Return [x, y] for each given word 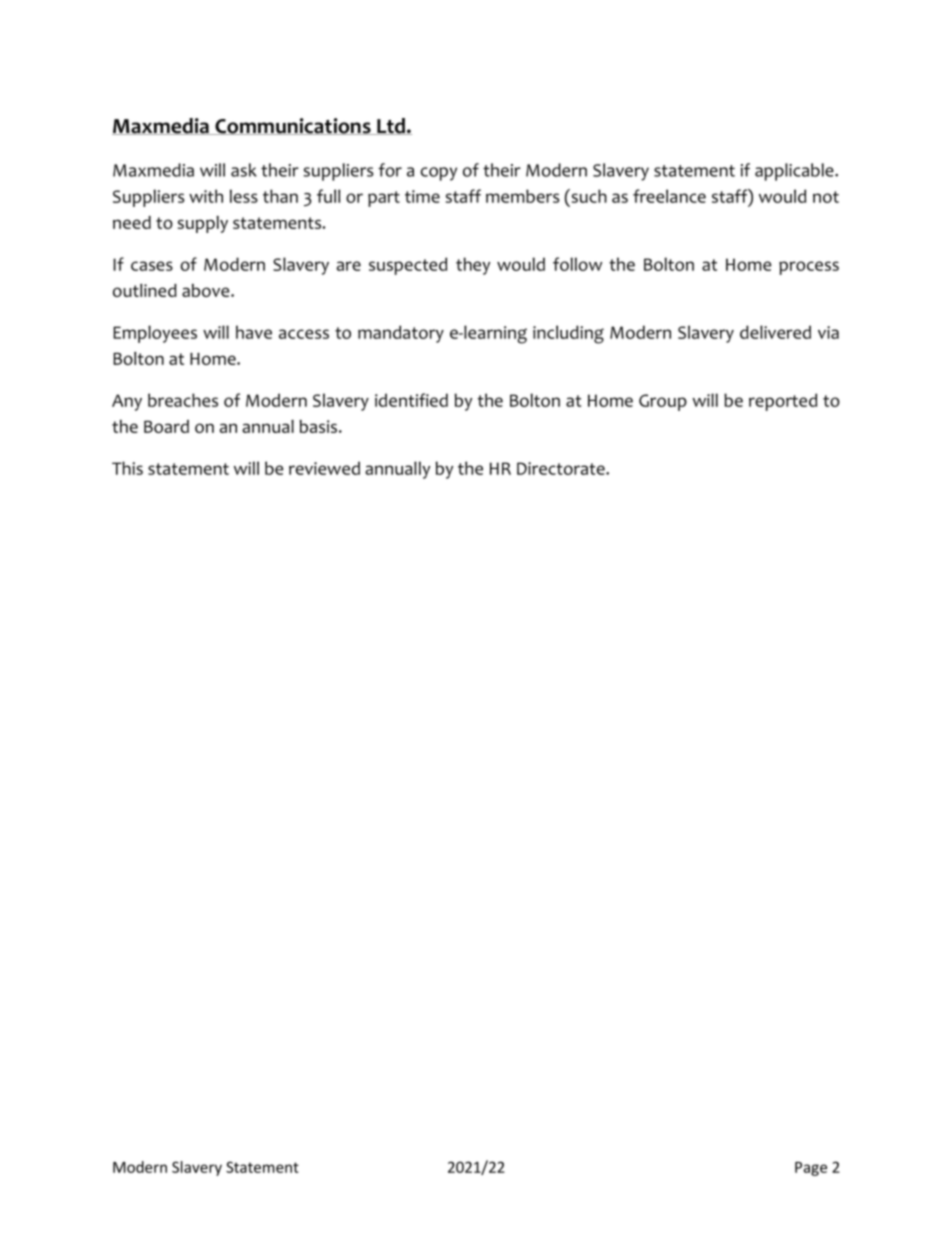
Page [811, 1169]
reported [783, 402]
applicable [795, 172]
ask [244, 170]
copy [438, 174]
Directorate [562, 468]
